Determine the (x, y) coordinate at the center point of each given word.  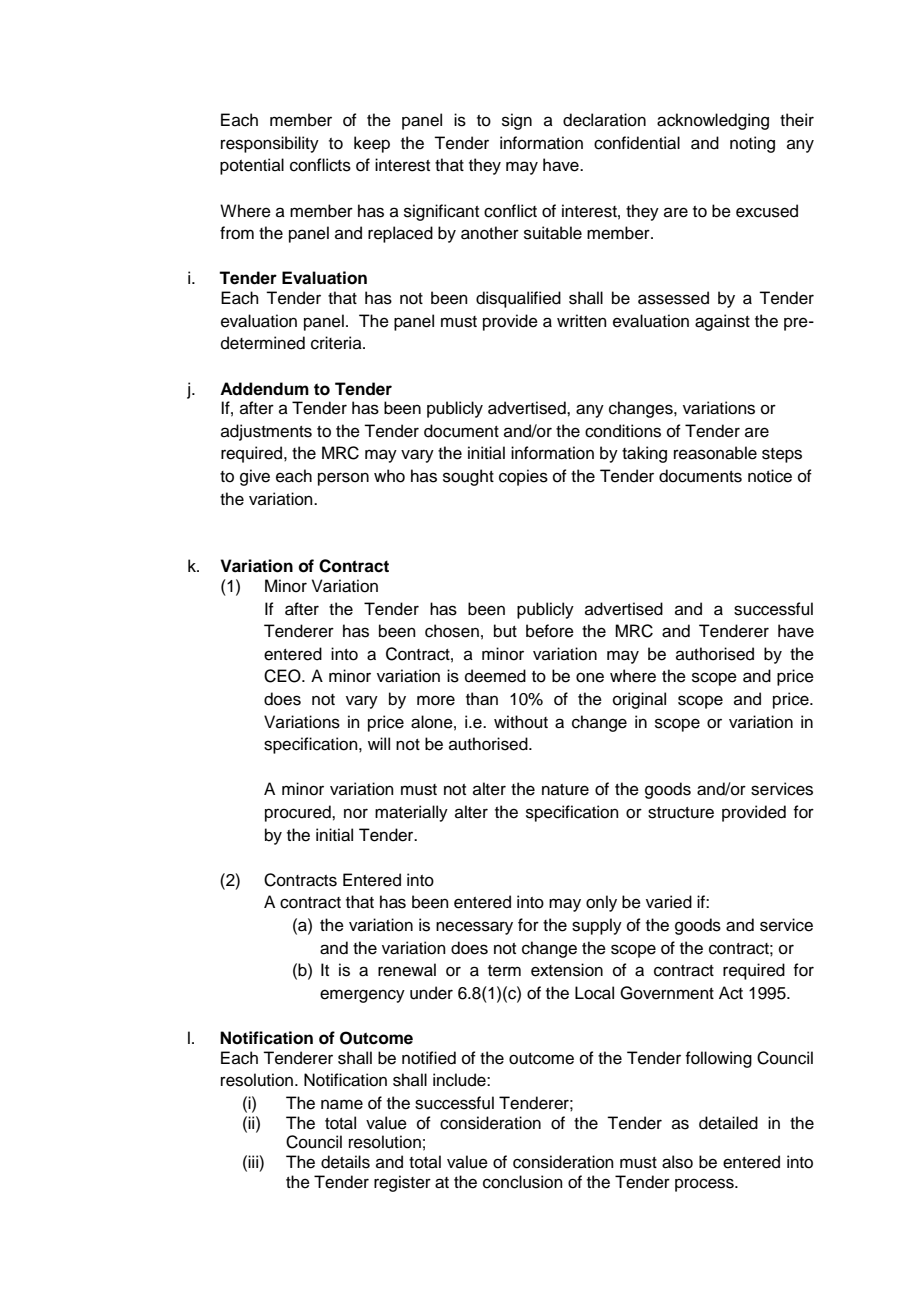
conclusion (523, 1182)
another (490, 233)
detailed (728, 1123)
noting (752, 144)
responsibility (270, 144)
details (345, 1162)
